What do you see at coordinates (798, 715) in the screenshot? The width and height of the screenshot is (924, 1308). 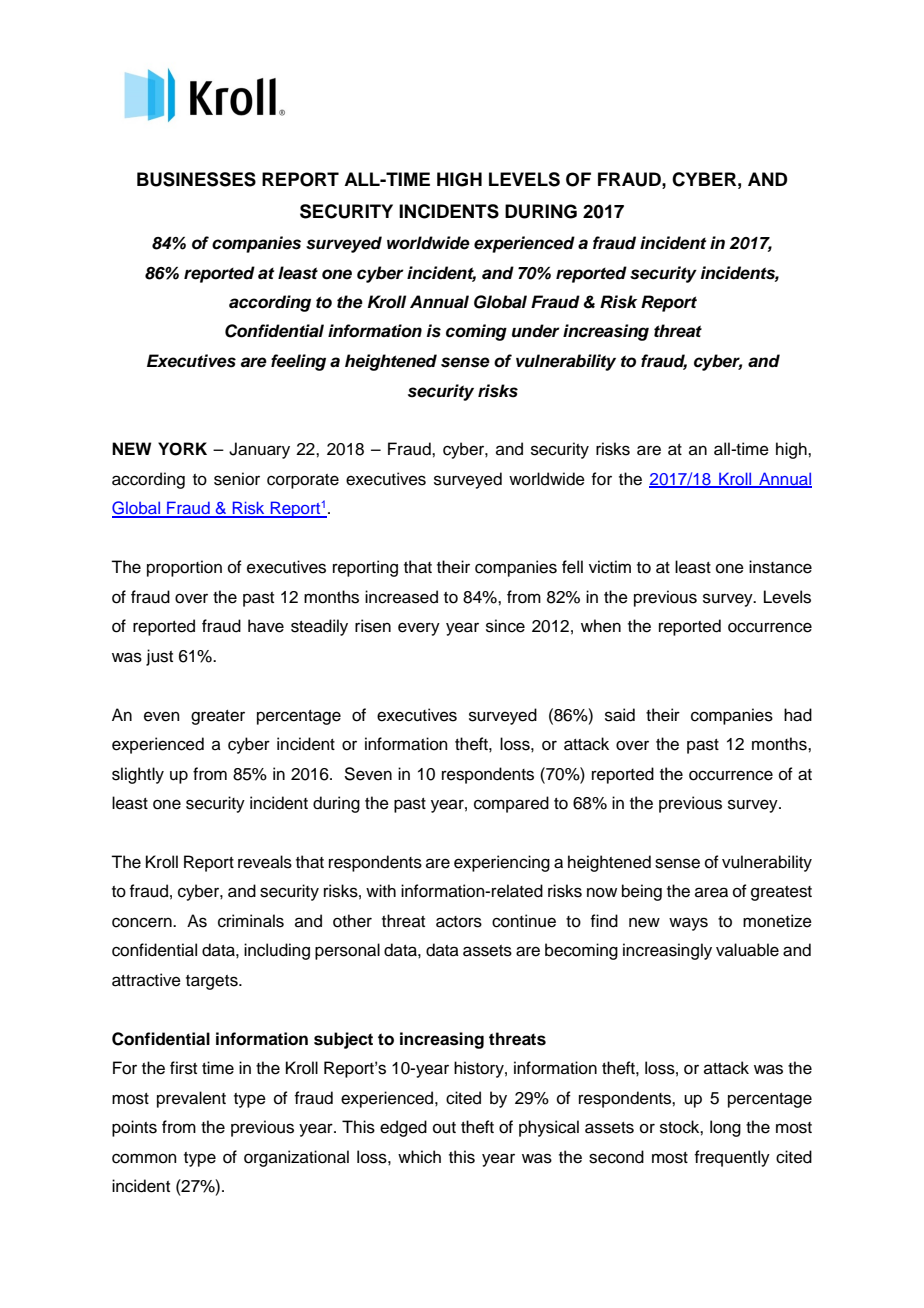 I see `had` at bounding box center [798, 715].
